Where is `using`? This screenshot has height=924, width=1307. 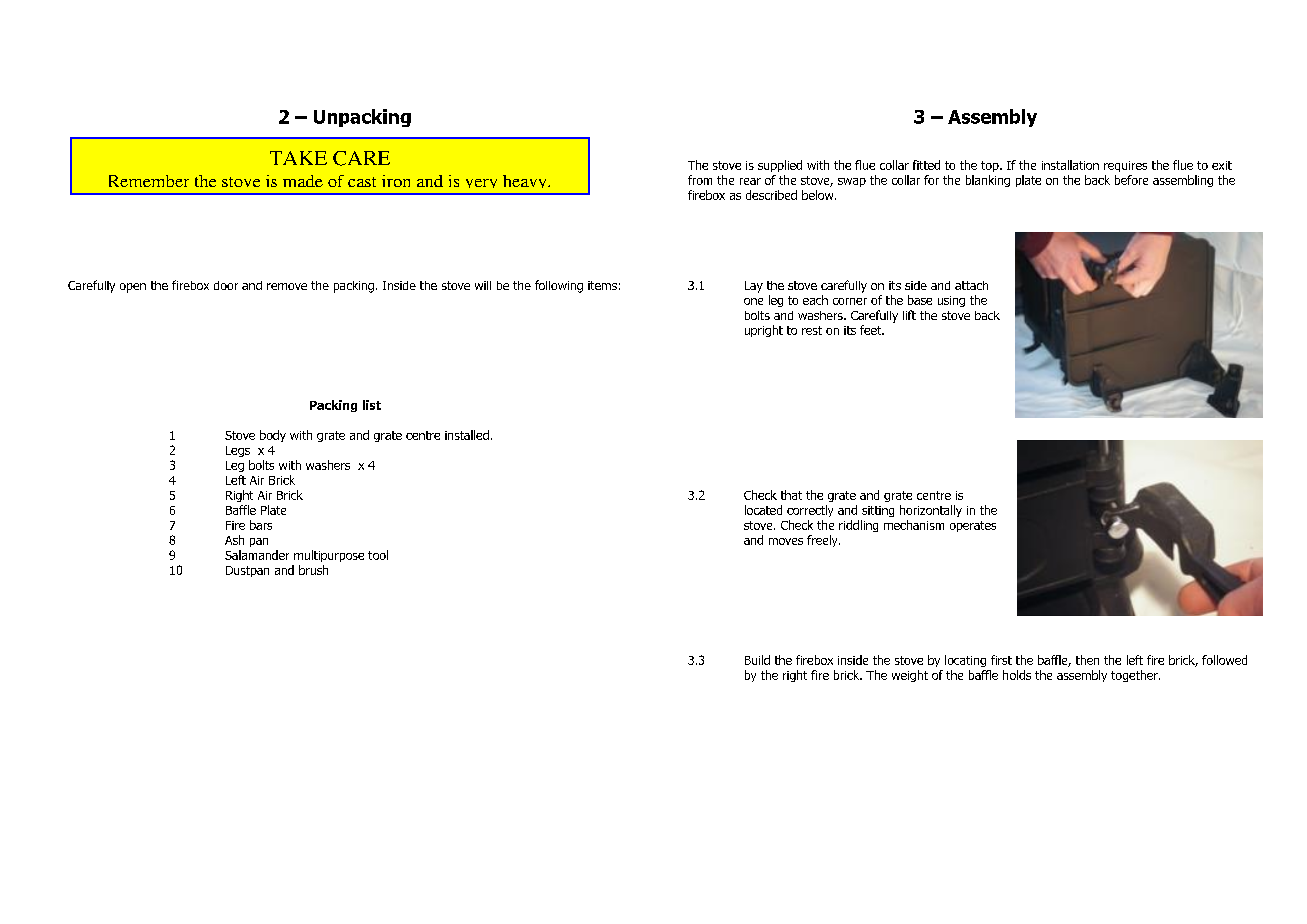
using is located at coordinates (951, 301).
